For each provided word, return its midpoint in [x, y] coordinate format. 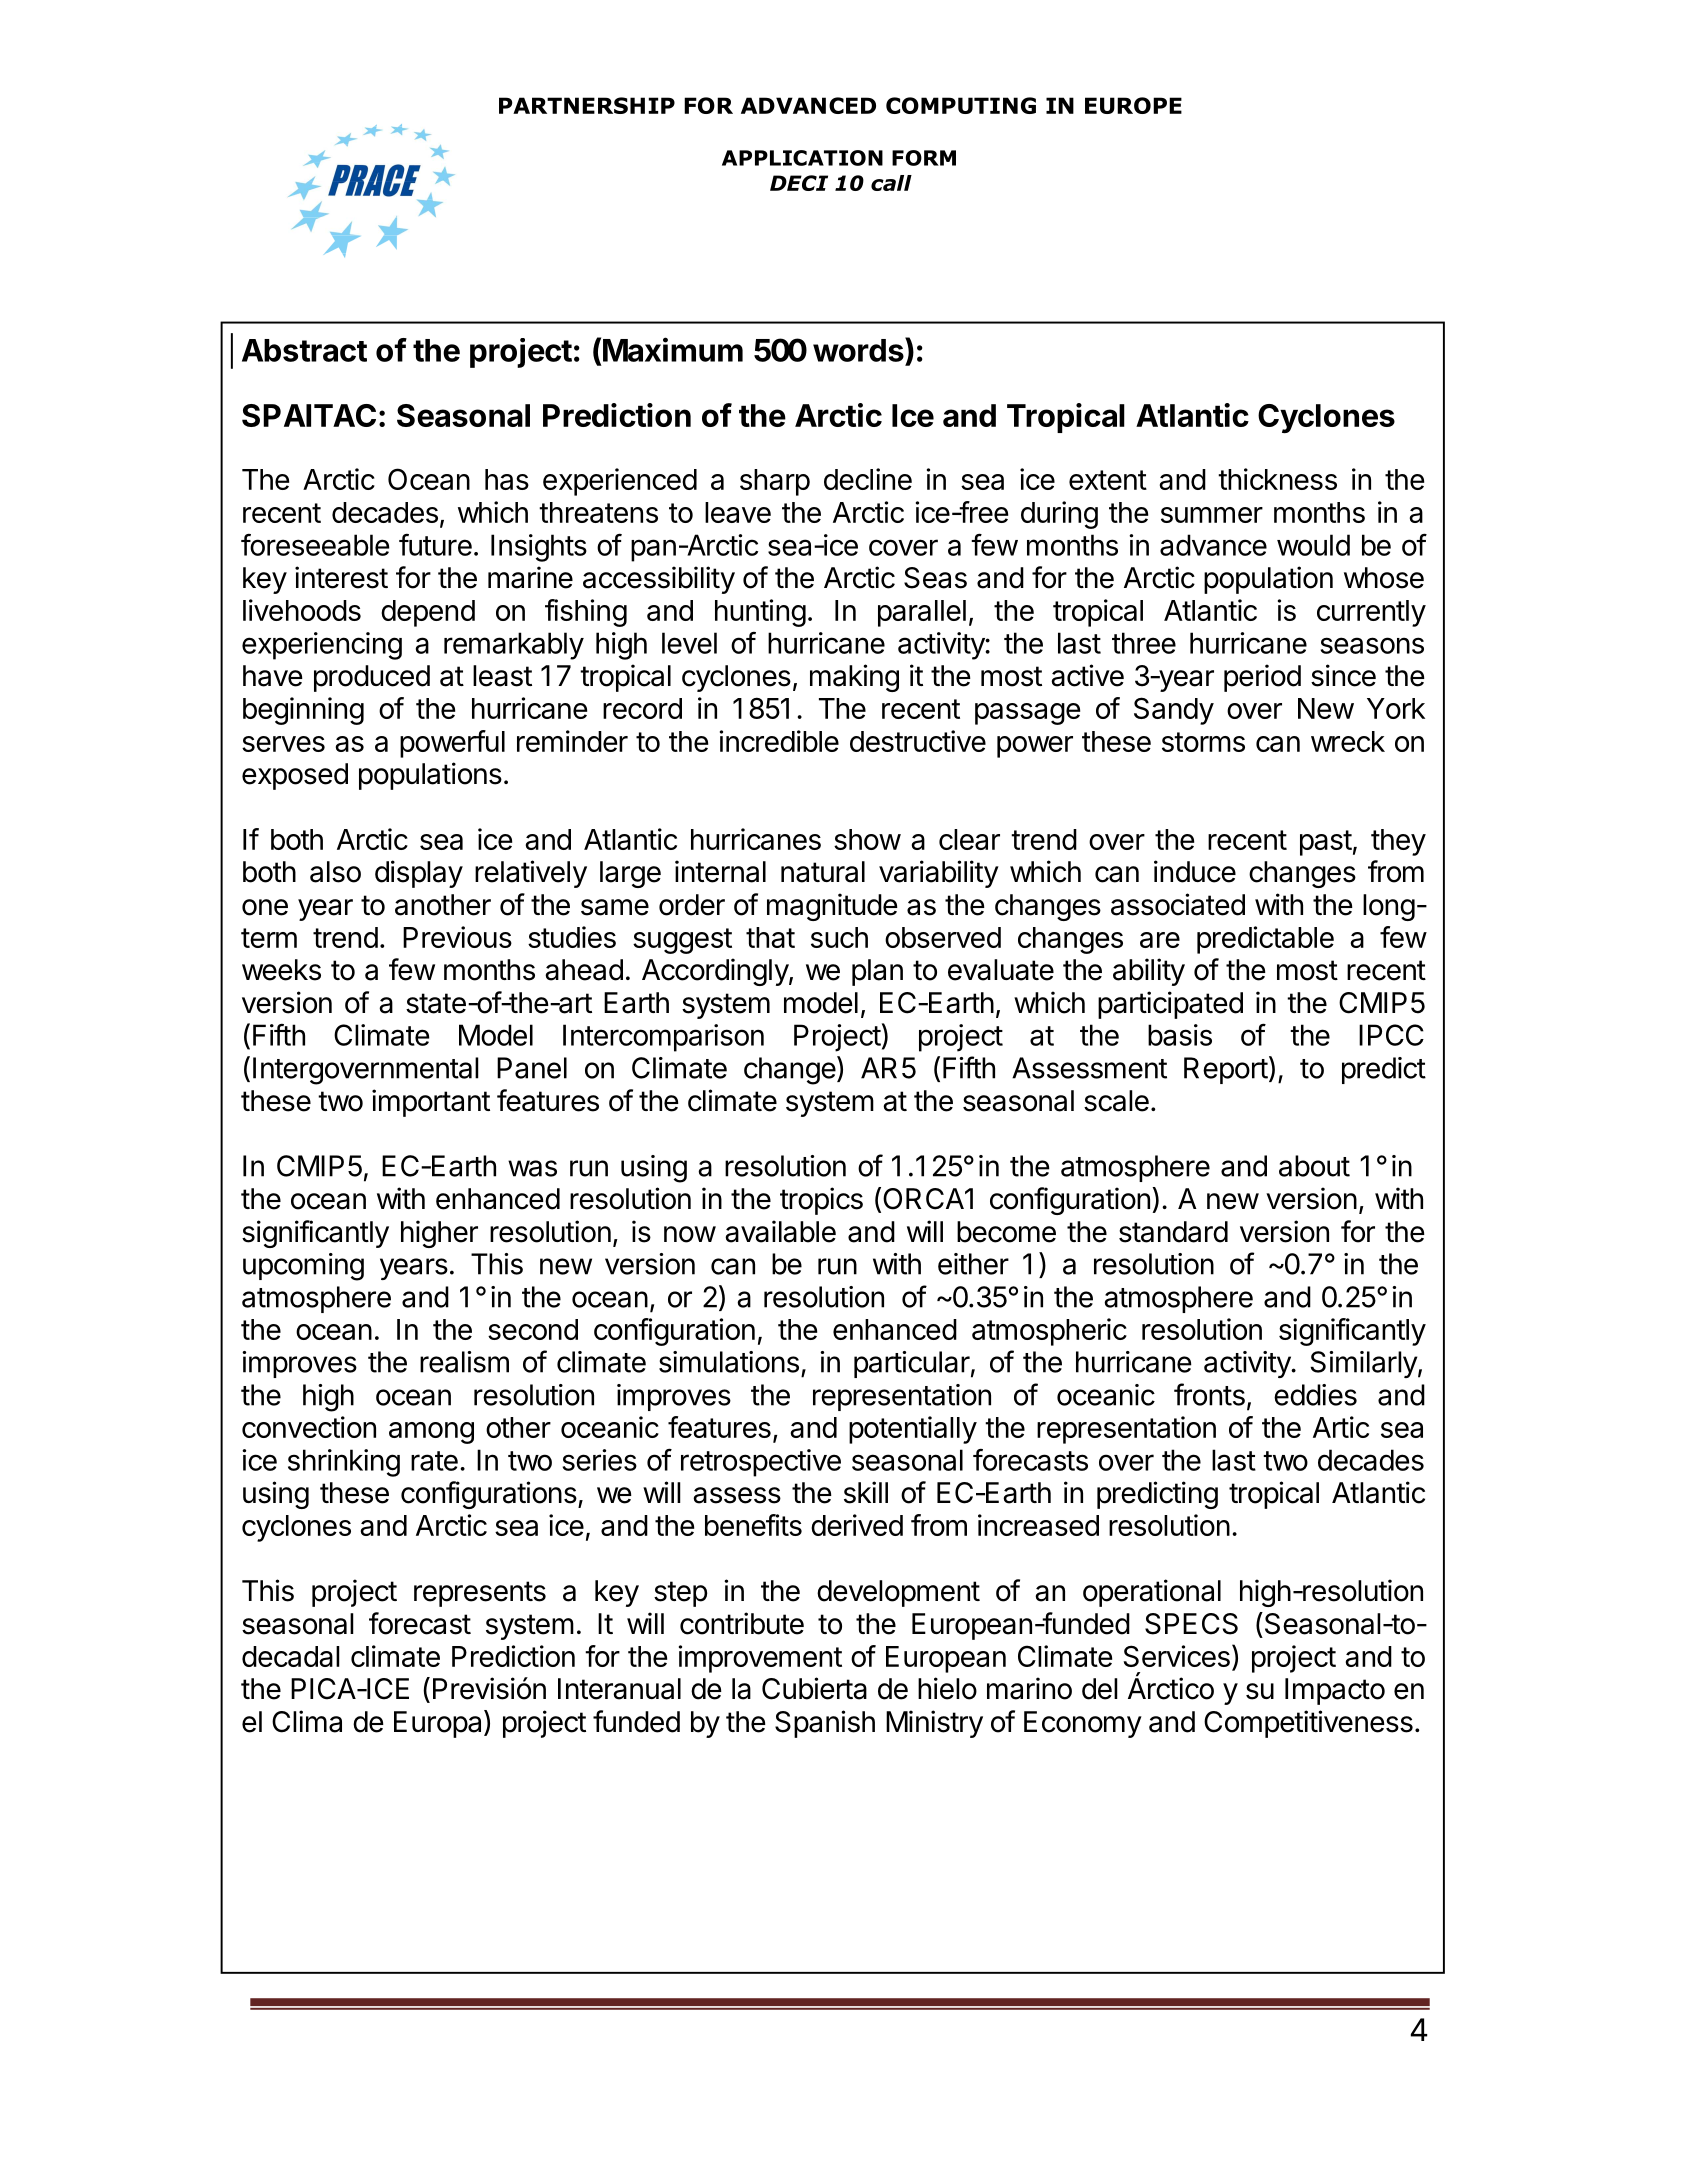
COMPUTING [961, 105]
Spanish [825, 1724]
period [1262, 678]
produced [372, 678]
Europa [439, 1724]
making [854, 678]
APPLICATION [802, 158]
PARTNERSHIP [587, 105]
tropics [821, 1201]
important [431, 1103]
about [1314, 1166]
